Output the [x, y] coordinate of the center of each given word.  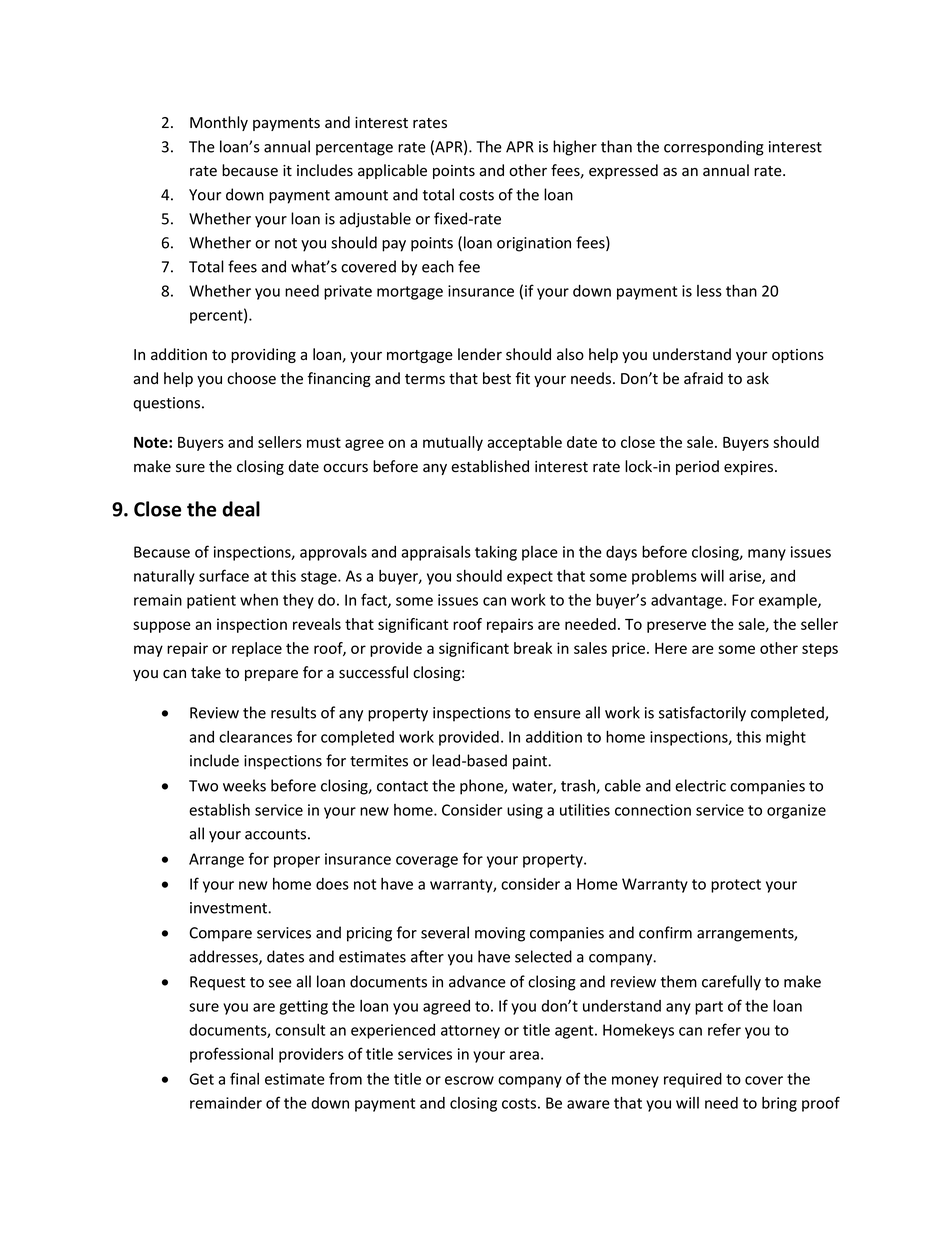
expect [530, 578]
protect [736, 886]
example [789, 601]
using [525, 811]
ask [758, 378]
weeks [244, 785]
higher [575, 148]
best [497, 378]
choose [251, 378]
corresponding [714, 148]
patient [211, 601]
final [244, 1078]
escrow [469, 1080]
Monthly [219, 123]
